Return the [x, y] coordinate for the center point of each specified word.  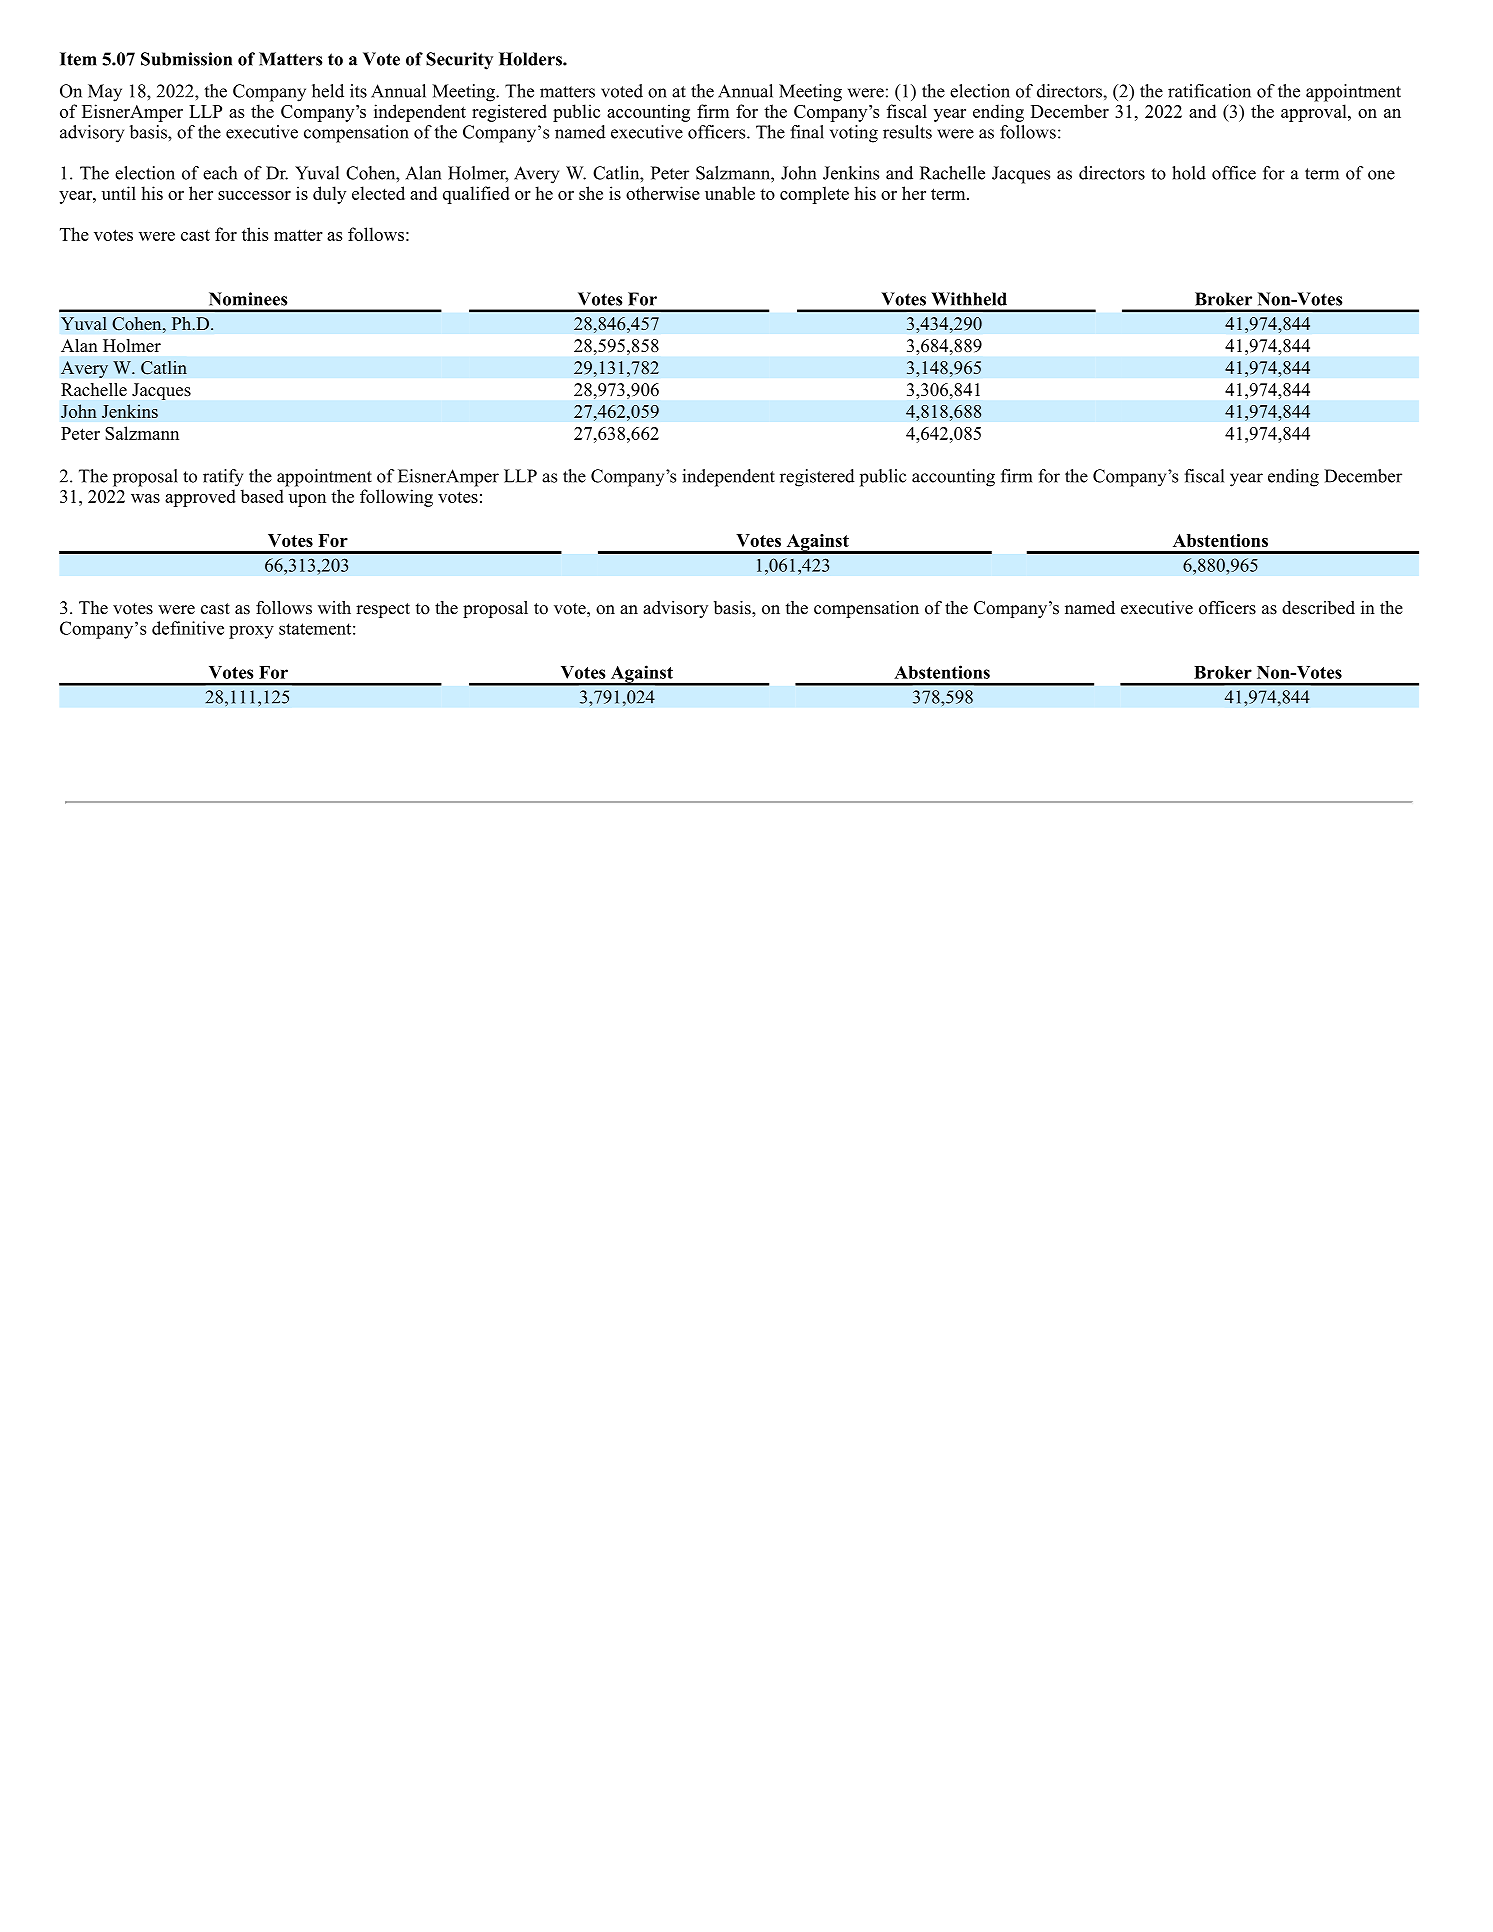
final [807, 132]
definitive [188, 628]
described [1318, 608]
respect [383, 610]
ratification [1209, 91]
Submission [186, 59]
